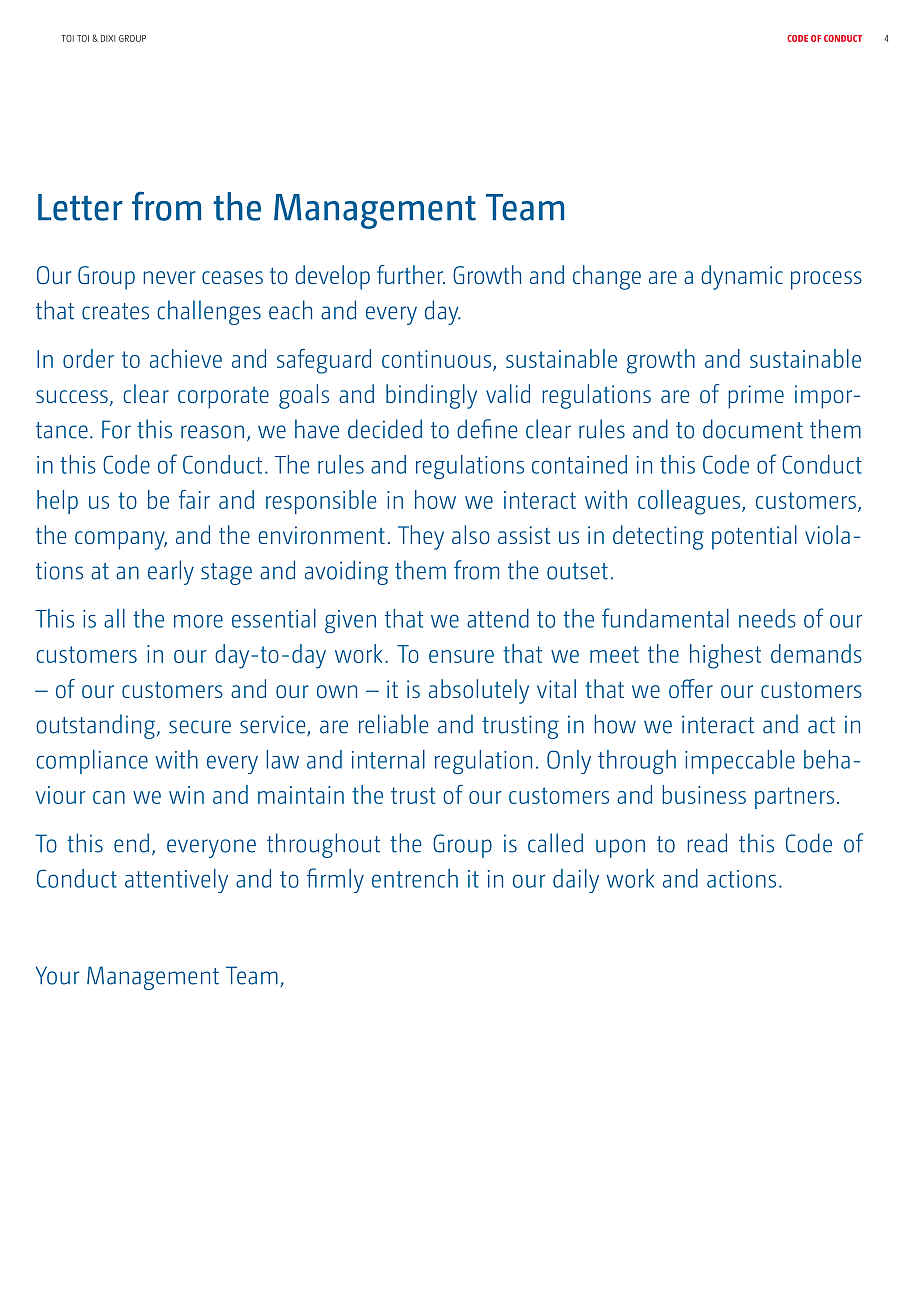  What do you see at coordinates (186, 795) in the image?
I see `win` at bounding box center [186, 795].
